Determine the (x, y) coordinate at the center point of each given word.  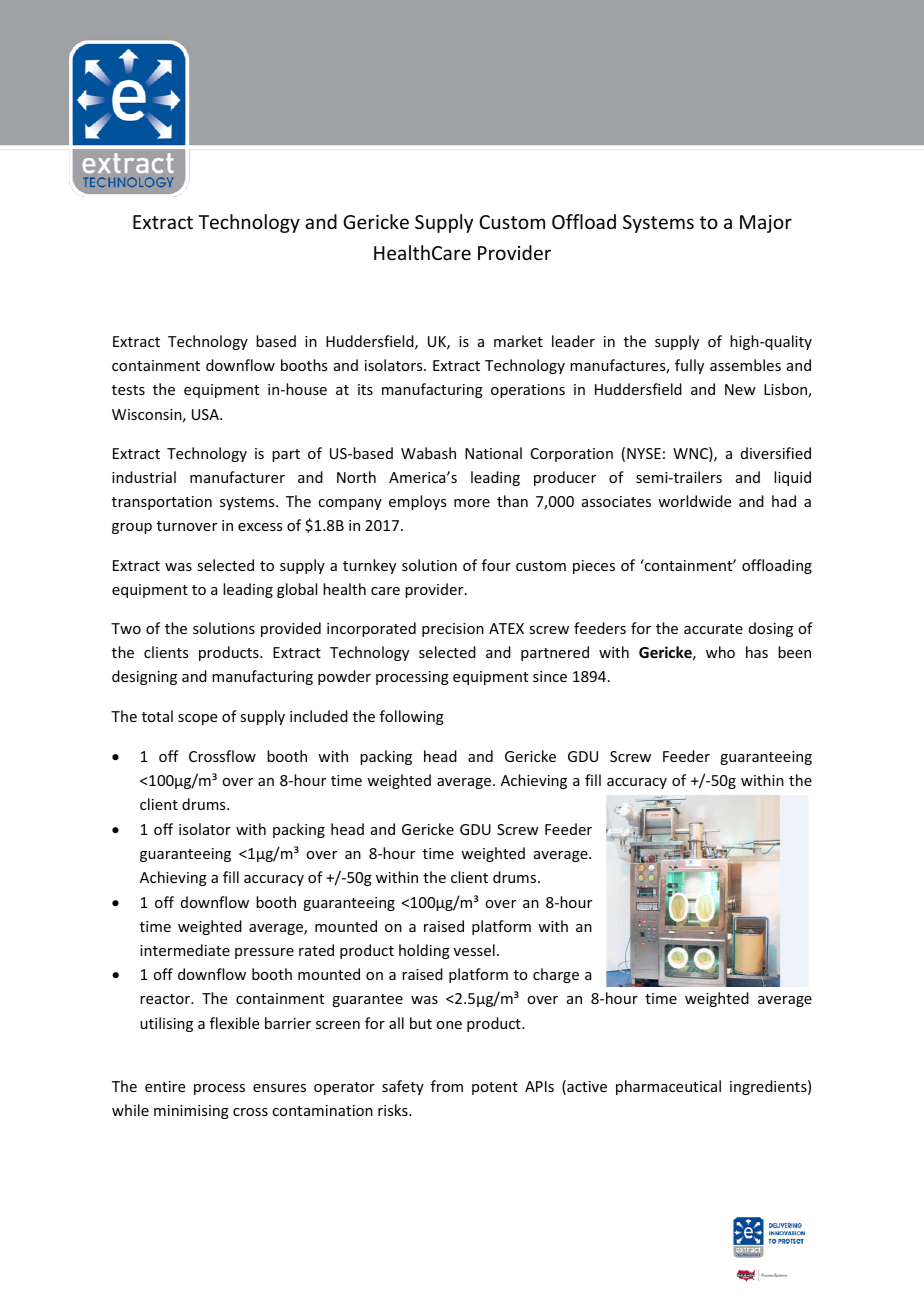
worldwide (694, 501)
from (447, 1086)
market (518, 341)
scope (197, 719)
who (720, 652)
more (472, 503)
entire (165, 1086)
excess (260, 527)
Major (766, 224)
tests (128, 390)
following (412, 717)
